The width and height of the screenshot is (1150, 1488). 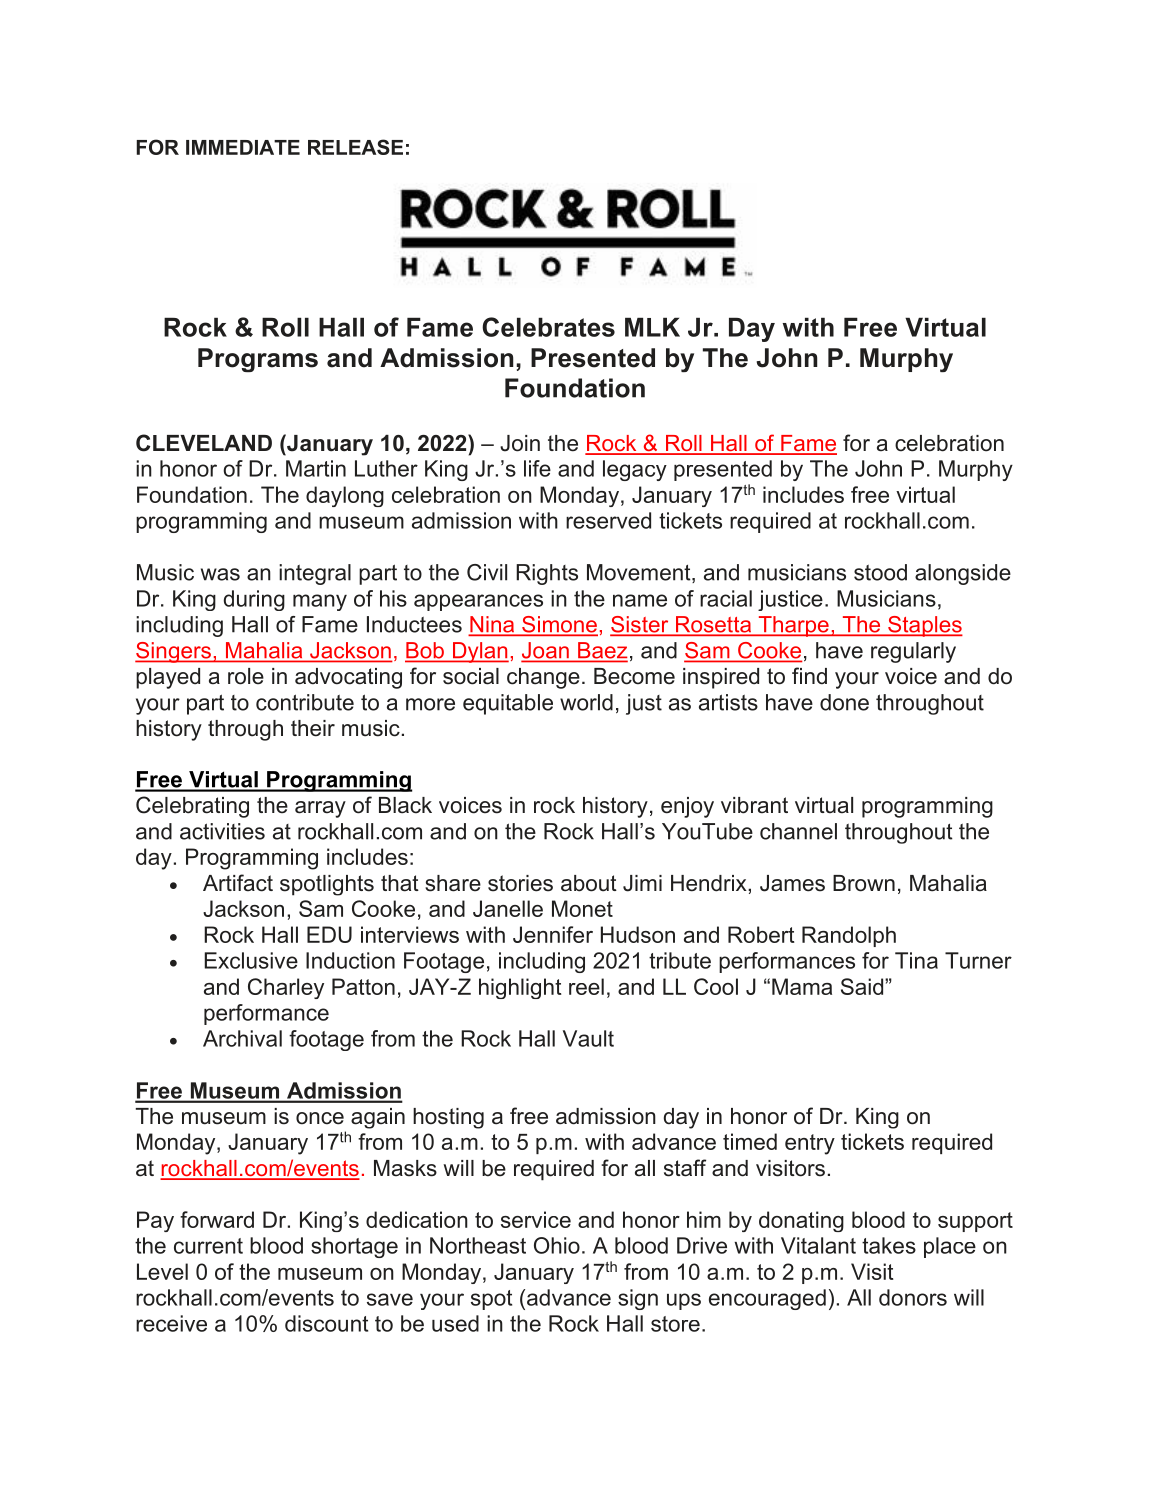 I want to click on MLK, so click(x=652, y=327).
